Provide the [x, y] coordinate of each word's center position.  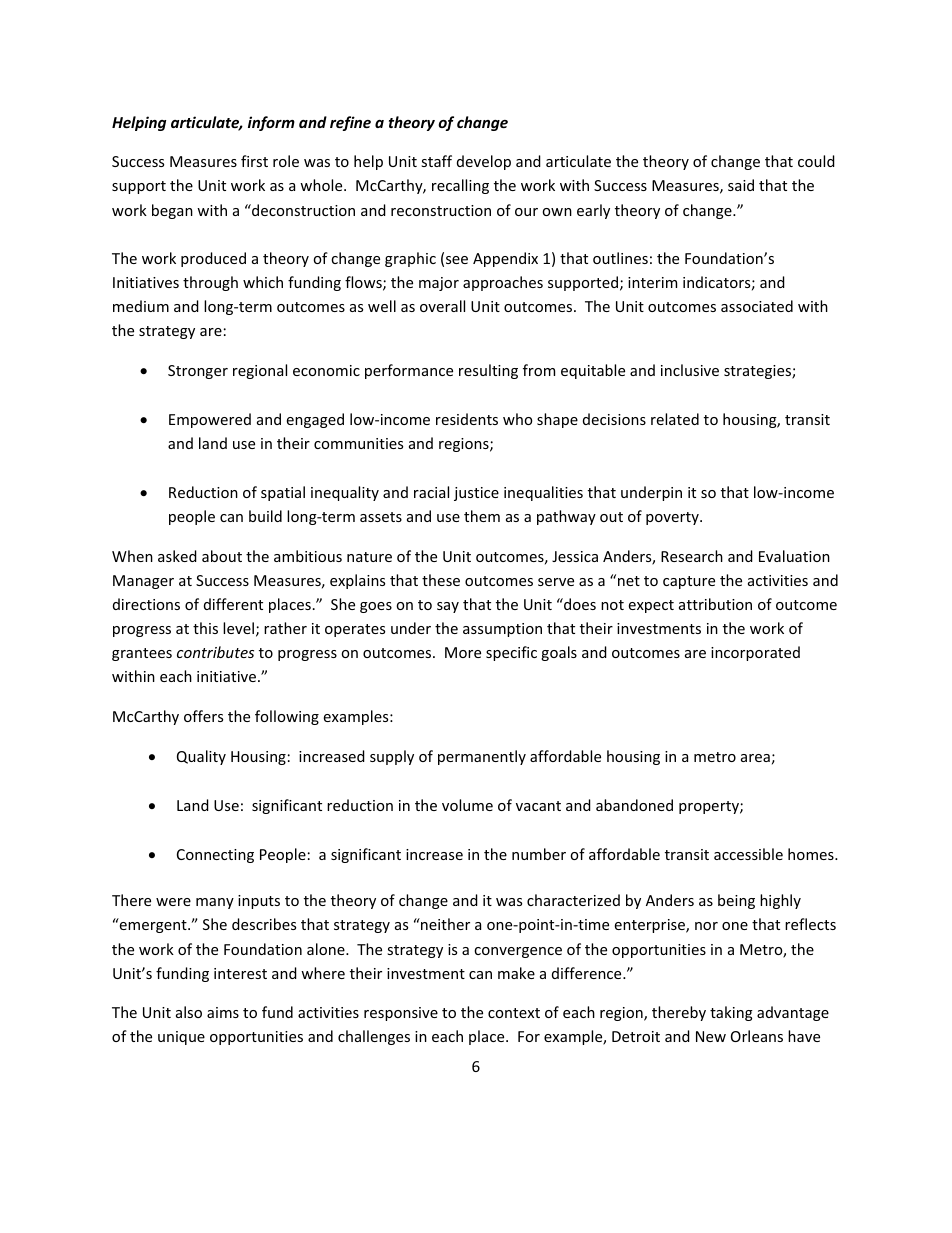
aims [223, 1012]
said [741, 185]
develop [484, 162]
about [222, 556]
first [254, 161]
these [441, 580]
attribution [715, 604]
